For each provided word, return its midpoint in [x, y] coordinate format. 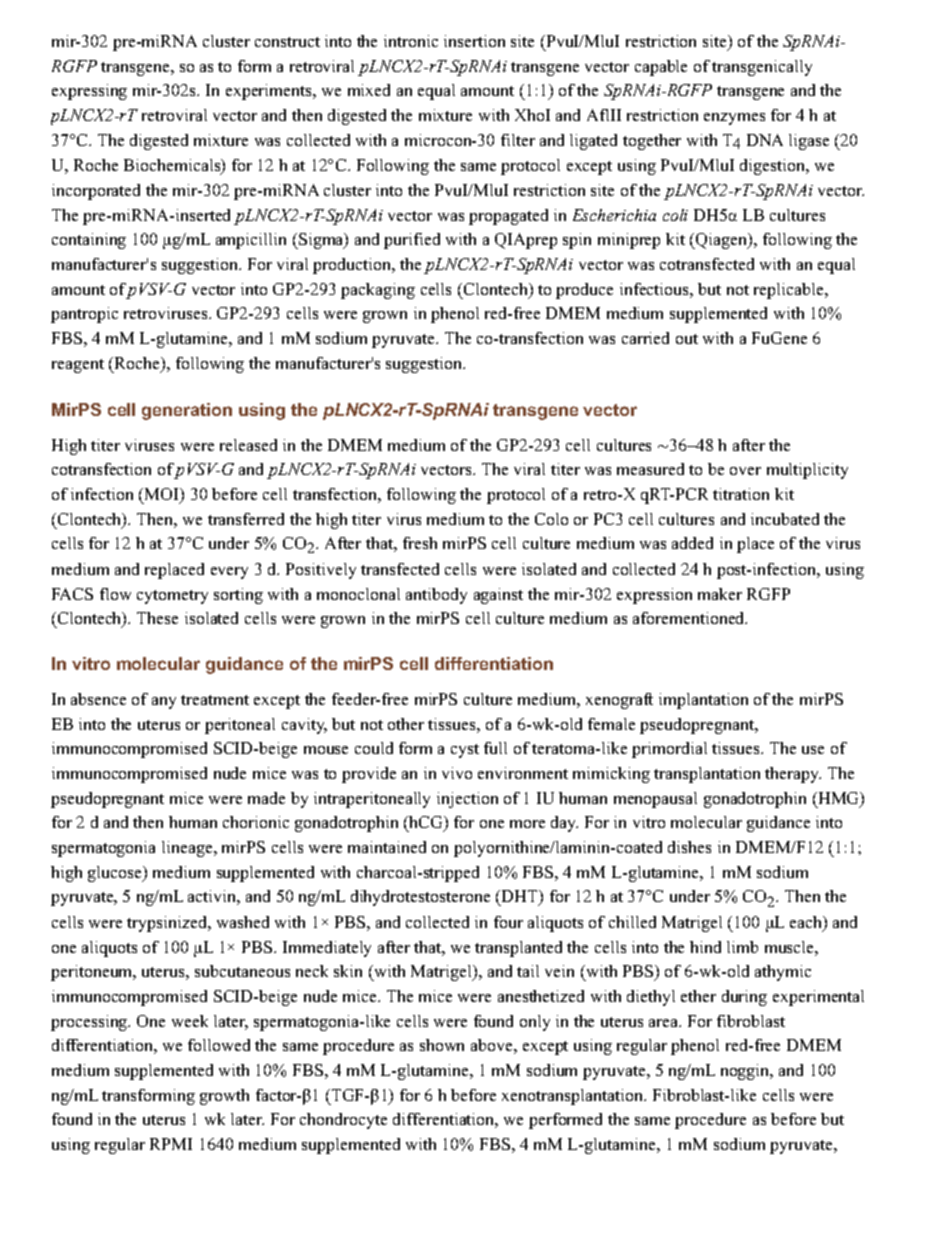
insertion [474, 41]
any [164, 703]
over [745, 471]
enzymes [734, 119]
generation [187, 411]
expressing [89, 92]
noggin [746, 1072]
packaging [378, 291]
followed [219, 1045]
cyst [465, 751]
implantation [703, 701]
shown [442, 1045]
